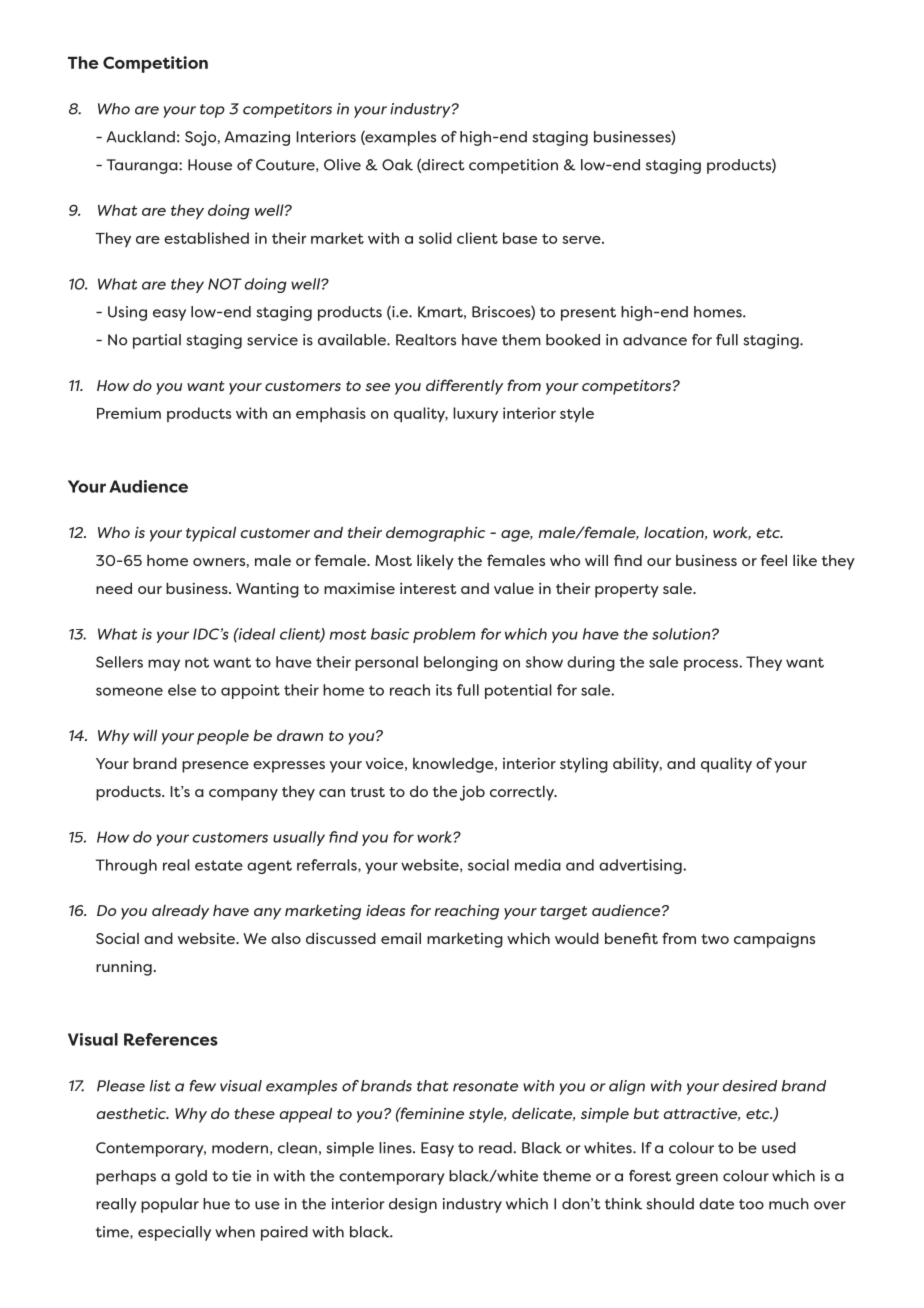 This page has height=1308, width=924. What do you see at coordinates (475, 414) in the page?
I see `luxury` at bounding box center [475, 414].
